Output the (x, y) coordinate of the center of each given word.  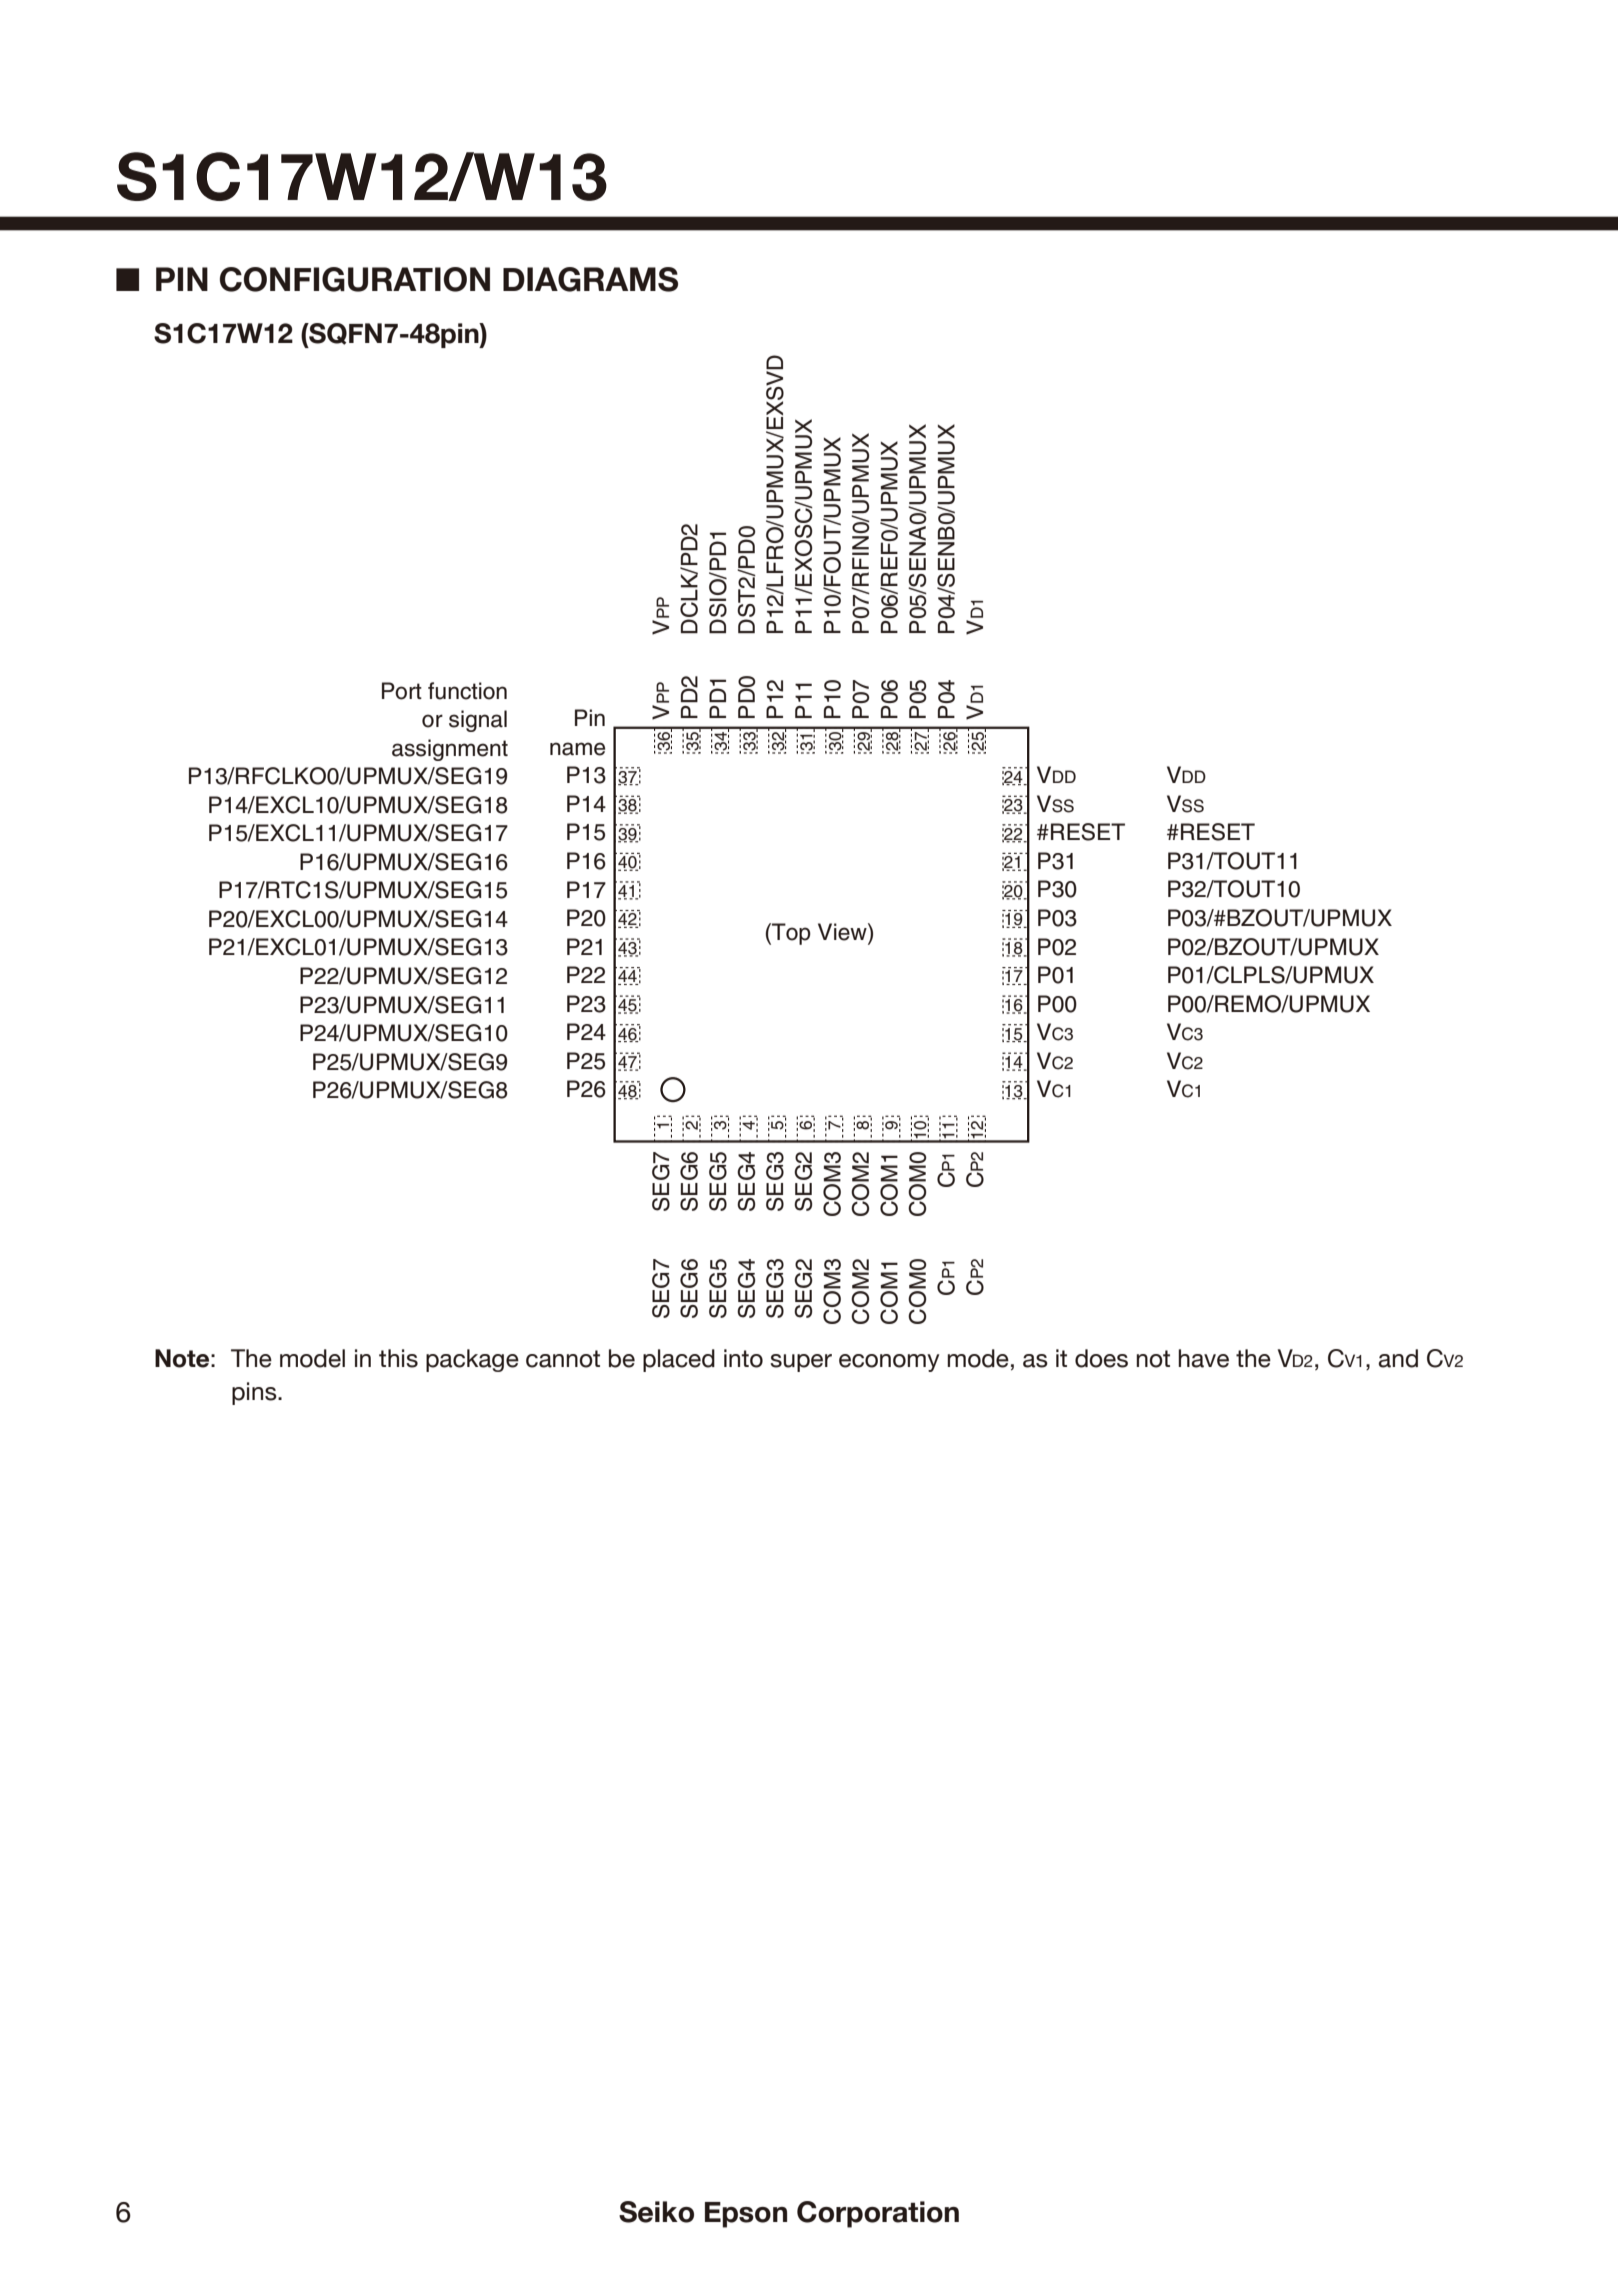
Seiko (656, 2212)
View (843, 932)
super (801, 1363)
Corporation (878, 2214)
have (1203, 1358)
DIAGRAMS (590, 279)
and (1398, 1358)
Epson (746, 2215)
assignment (450, 750)
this (398, 1358)
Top (790, 934)
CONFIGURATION (355, 279)
